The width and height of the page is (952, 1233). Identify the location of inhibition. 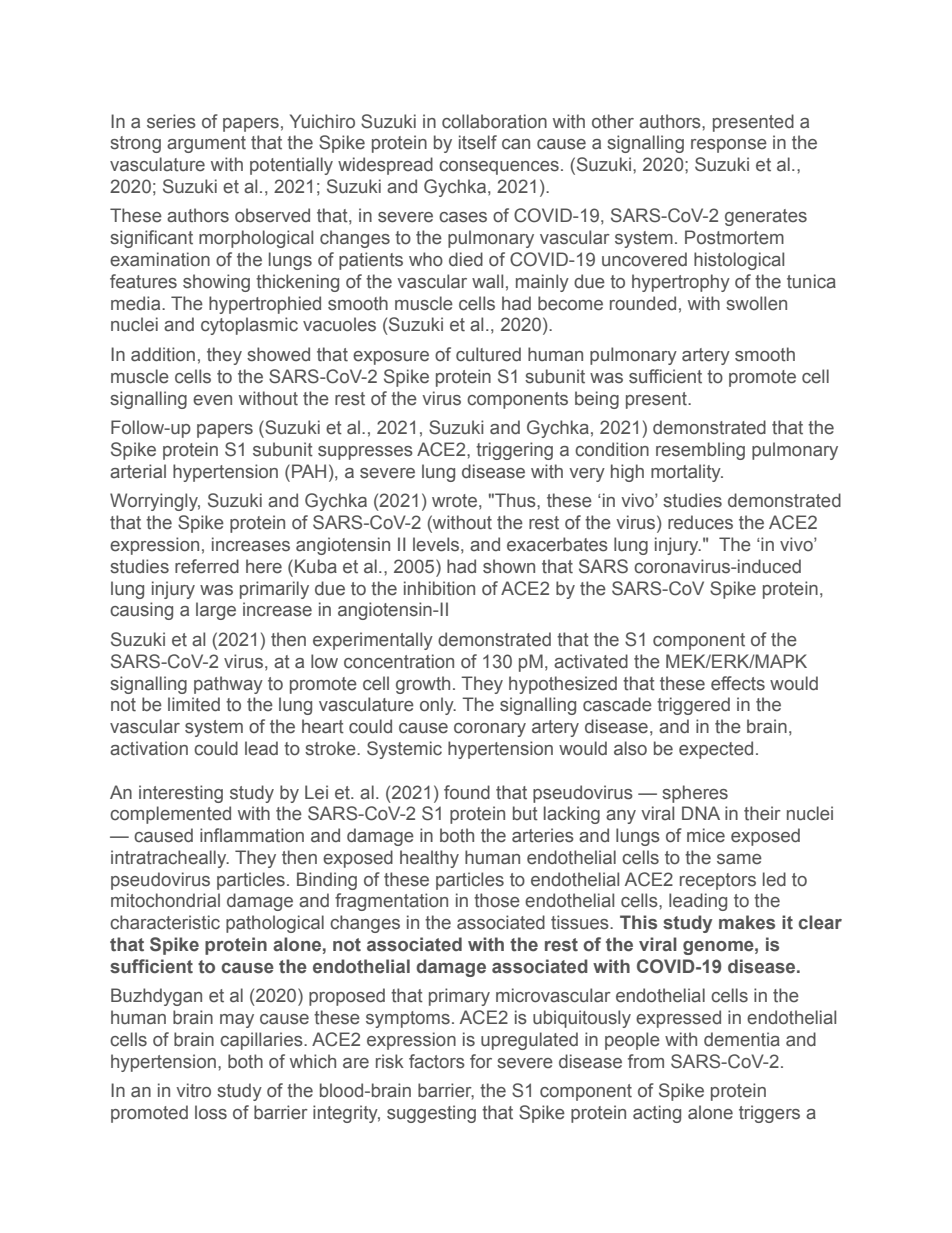
(439, 588).
